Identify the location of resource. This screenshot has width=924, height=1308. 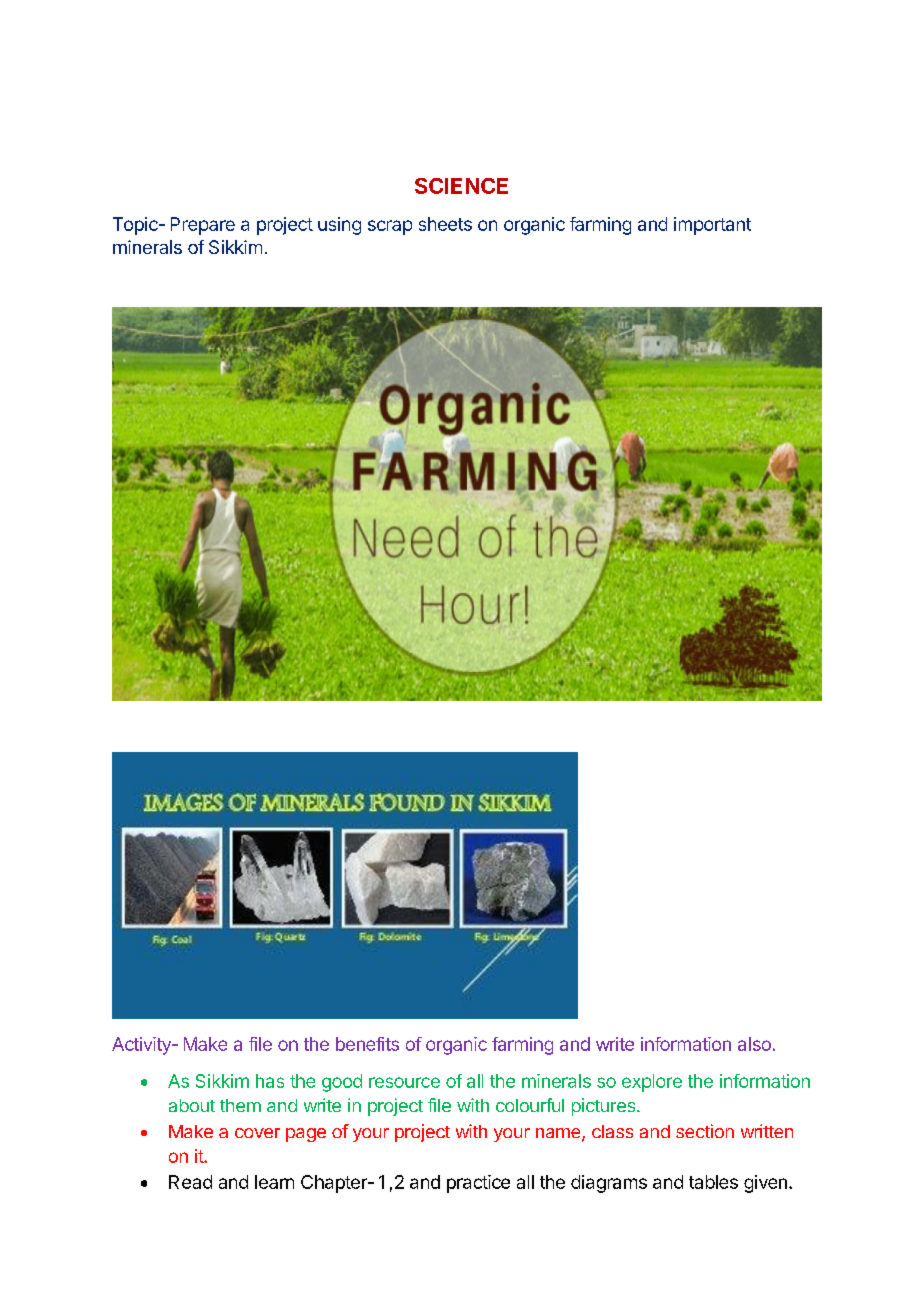
(404, 1082).
